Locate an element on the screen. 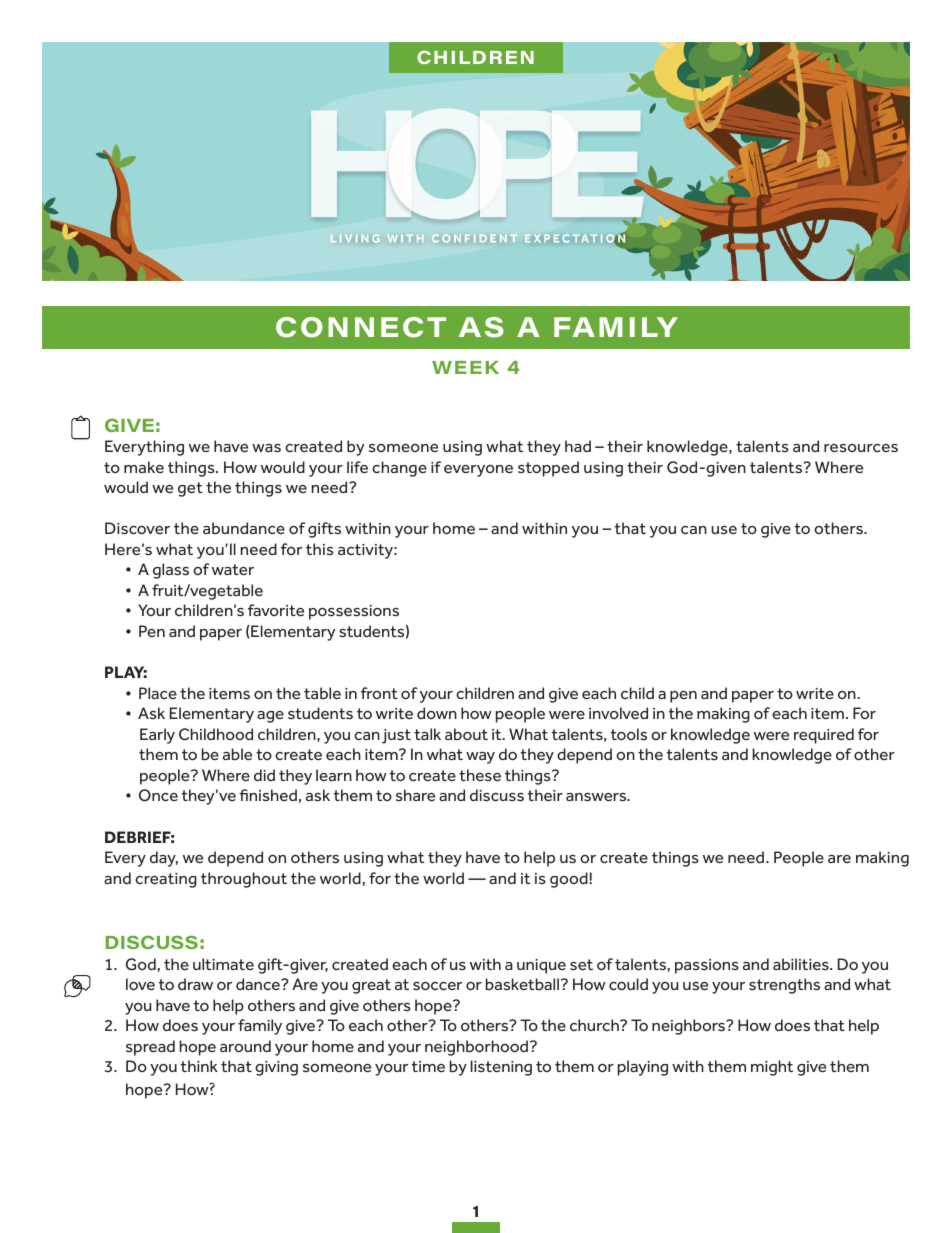 This screenshot has height=1233, width=952. resources is located at coordinates (861, 448).
